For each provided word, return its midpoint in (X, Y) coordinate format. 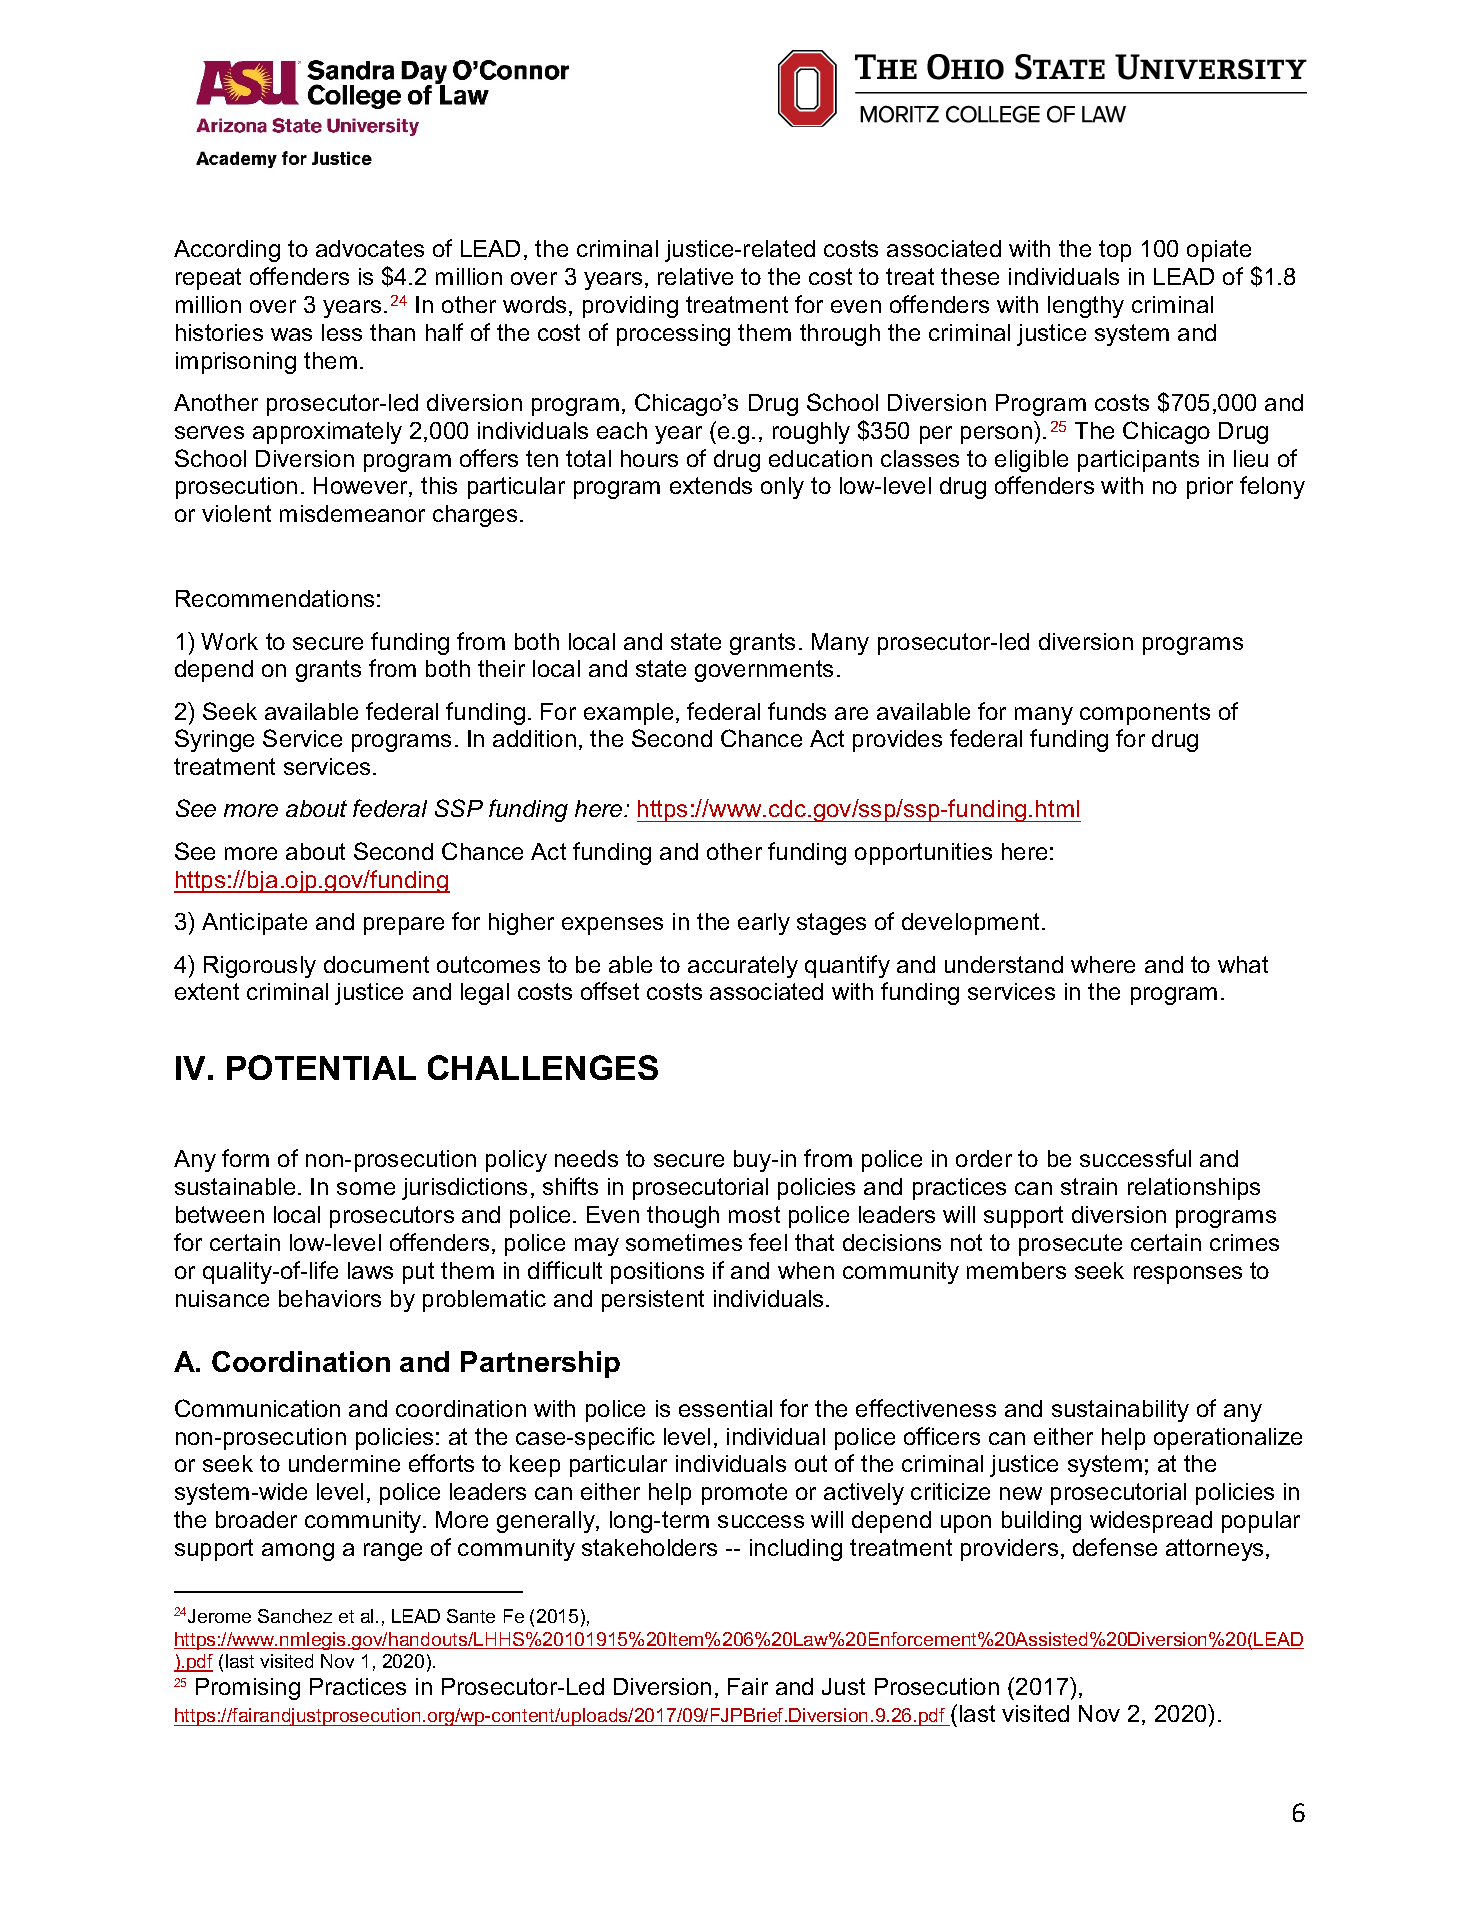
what (1243, 964)
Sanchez (295, 1616)
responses (1188, 1275)
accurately (743, 967)
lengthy (1086, 307)
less (342, 332)
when (806, 1270)
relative (695, 276)
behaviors (330, 1298)
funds (797, 711)
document (376, 964)
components (1145, 714)
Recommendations (275, 598)
